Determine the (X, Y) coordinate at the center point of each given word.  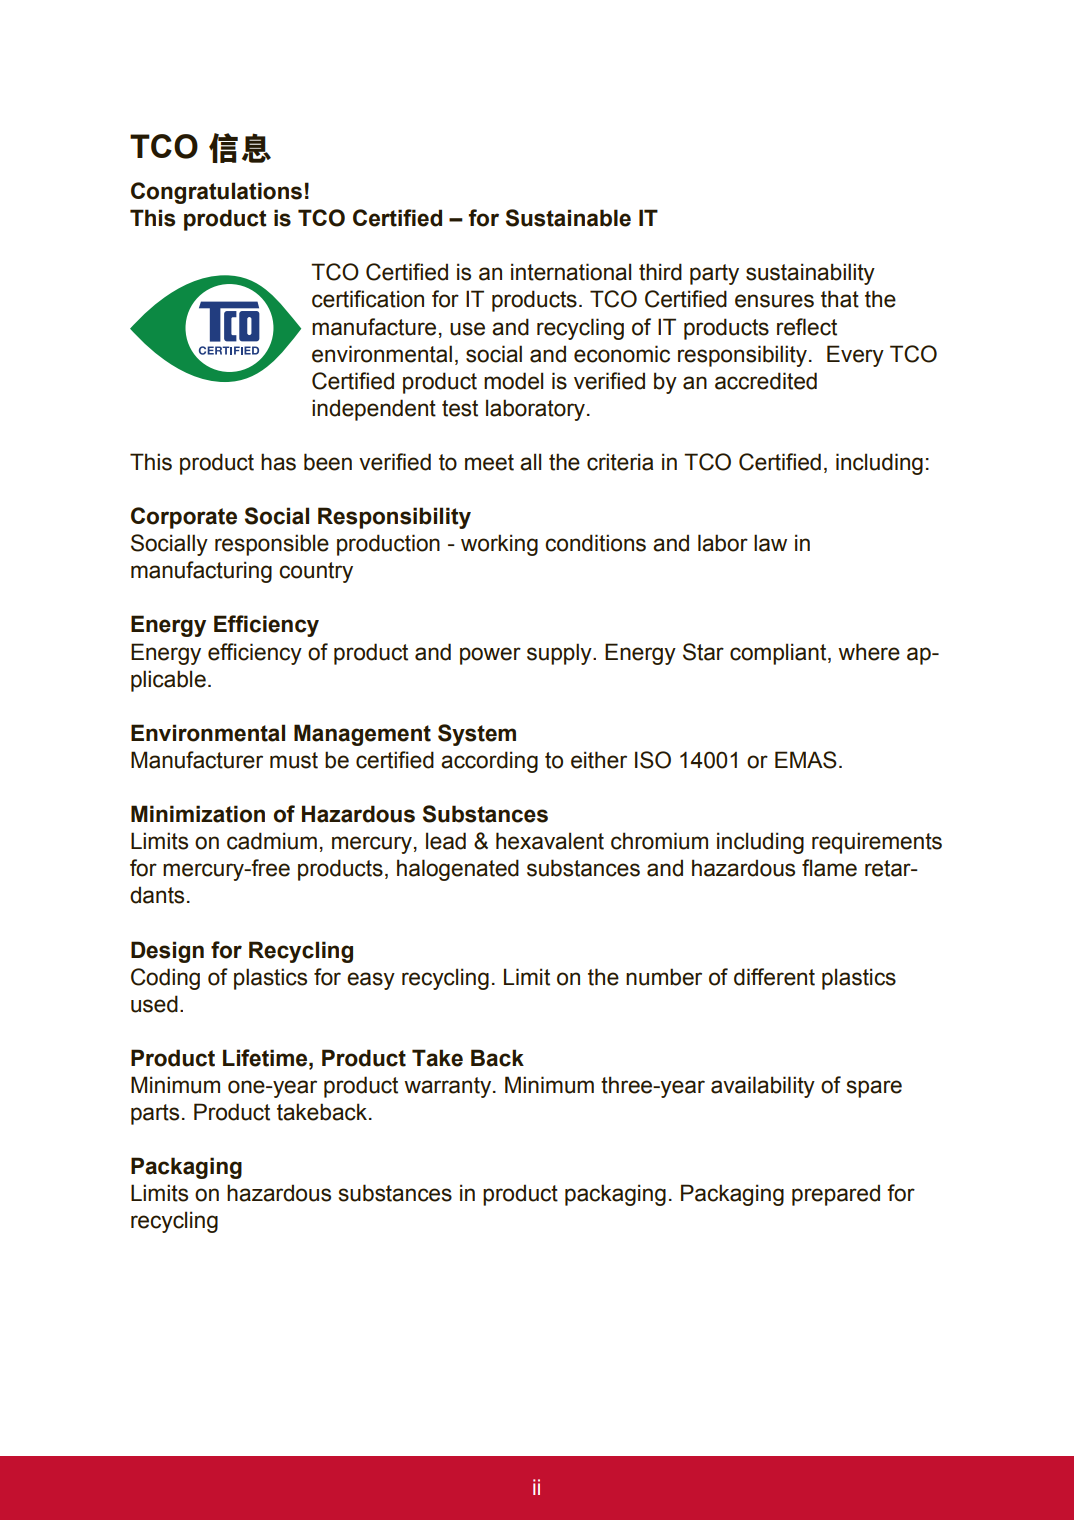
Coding (165, 979)
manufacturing (201, 572)
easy (371, 981)
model (513, 381)
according (489, 762)
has (278, 462)
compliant (779, 654)
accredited (766, 381)
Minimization (198, 814)
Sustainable (568, 218)
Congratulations (216, 193)
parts (155, 1114)
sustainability (810, 274)
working (499, 545)
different (774, 977)
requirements (877, 843)
